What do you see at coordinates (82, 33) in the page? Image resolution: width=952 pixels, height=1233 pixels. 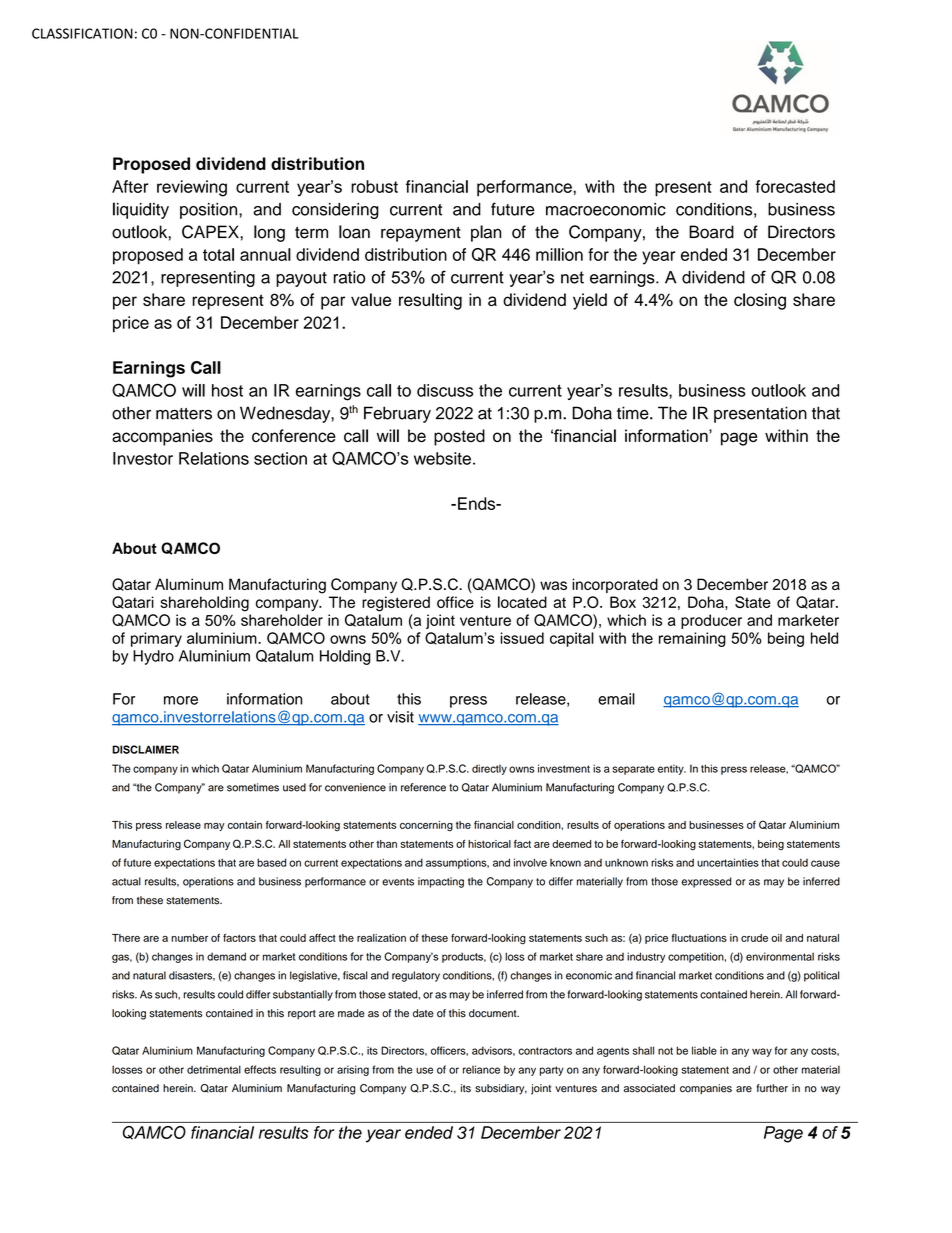 I see `CLASSIFICATION` at bounding box center [82, 33].
